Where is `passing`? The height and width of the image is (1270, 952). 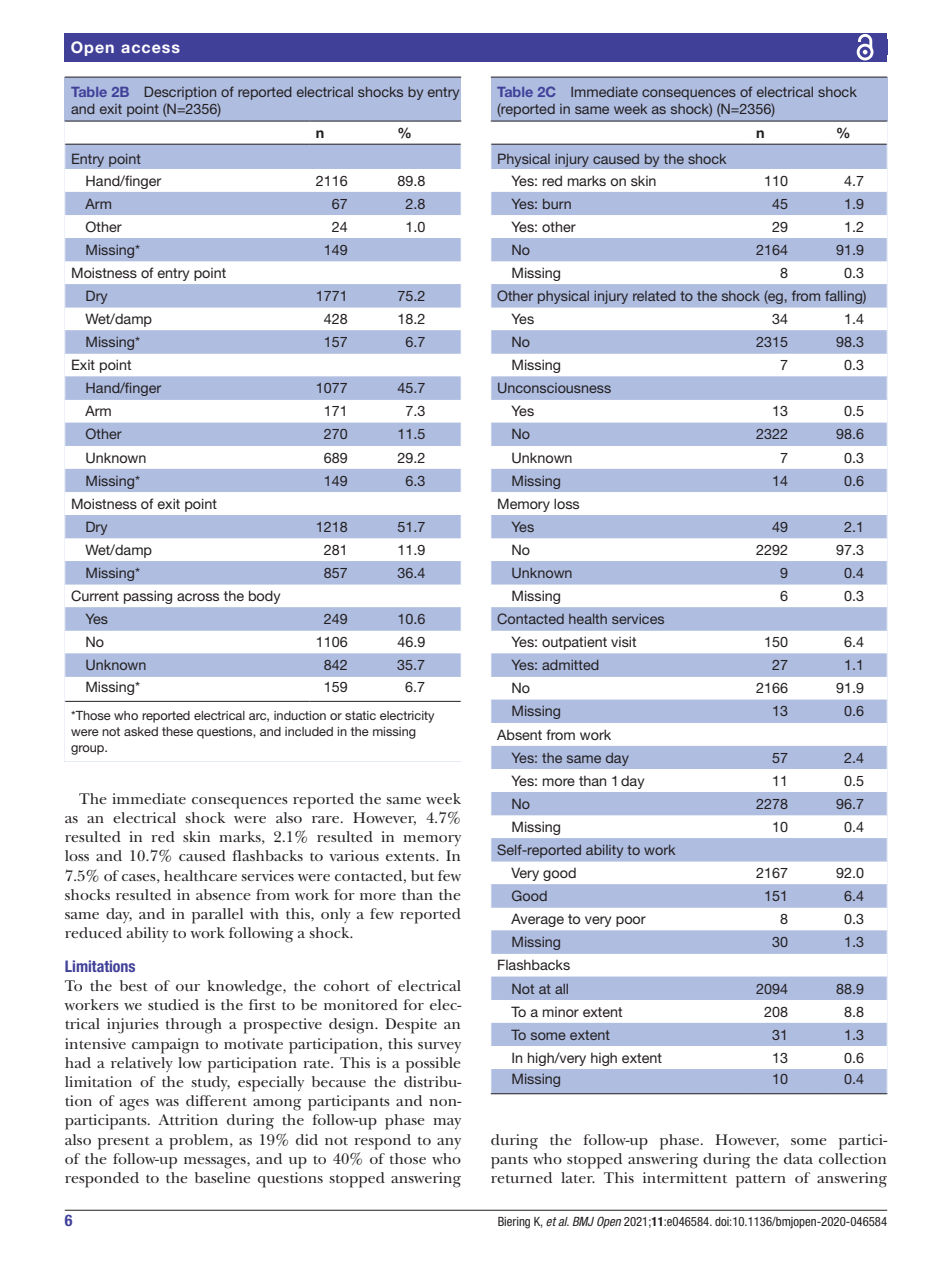
passing is located at coordinates (148, 597).
